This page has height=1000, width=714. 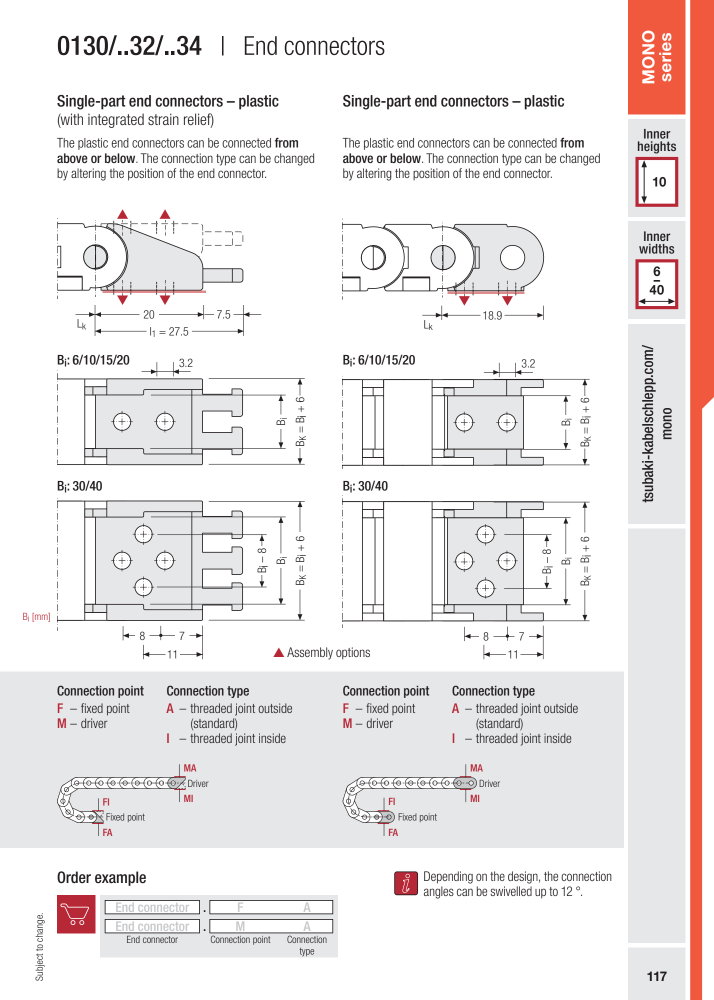 I want to click on Depending, so click(x=448, y=877).
